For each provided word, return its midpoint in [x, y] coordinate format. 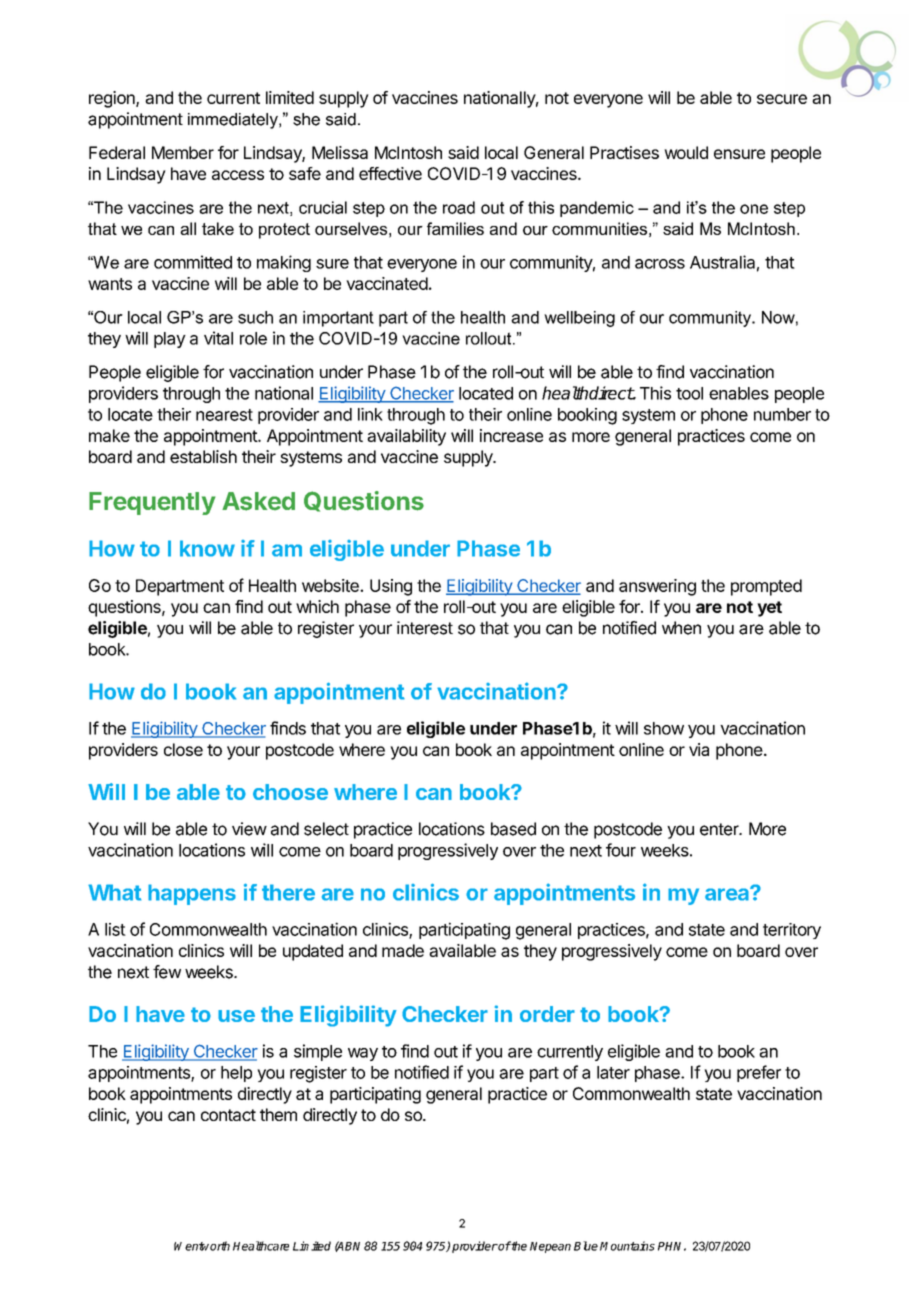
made [403, 950]
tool [689, 393]
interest [425, 628]
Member [183, 152]
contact [228, 1115]
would [686, 152]
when [681, 628]
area [728, 894]
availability [406, 437]
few [167, 972]
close [183, 749]
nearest [224, 415]
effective [390, 173]
